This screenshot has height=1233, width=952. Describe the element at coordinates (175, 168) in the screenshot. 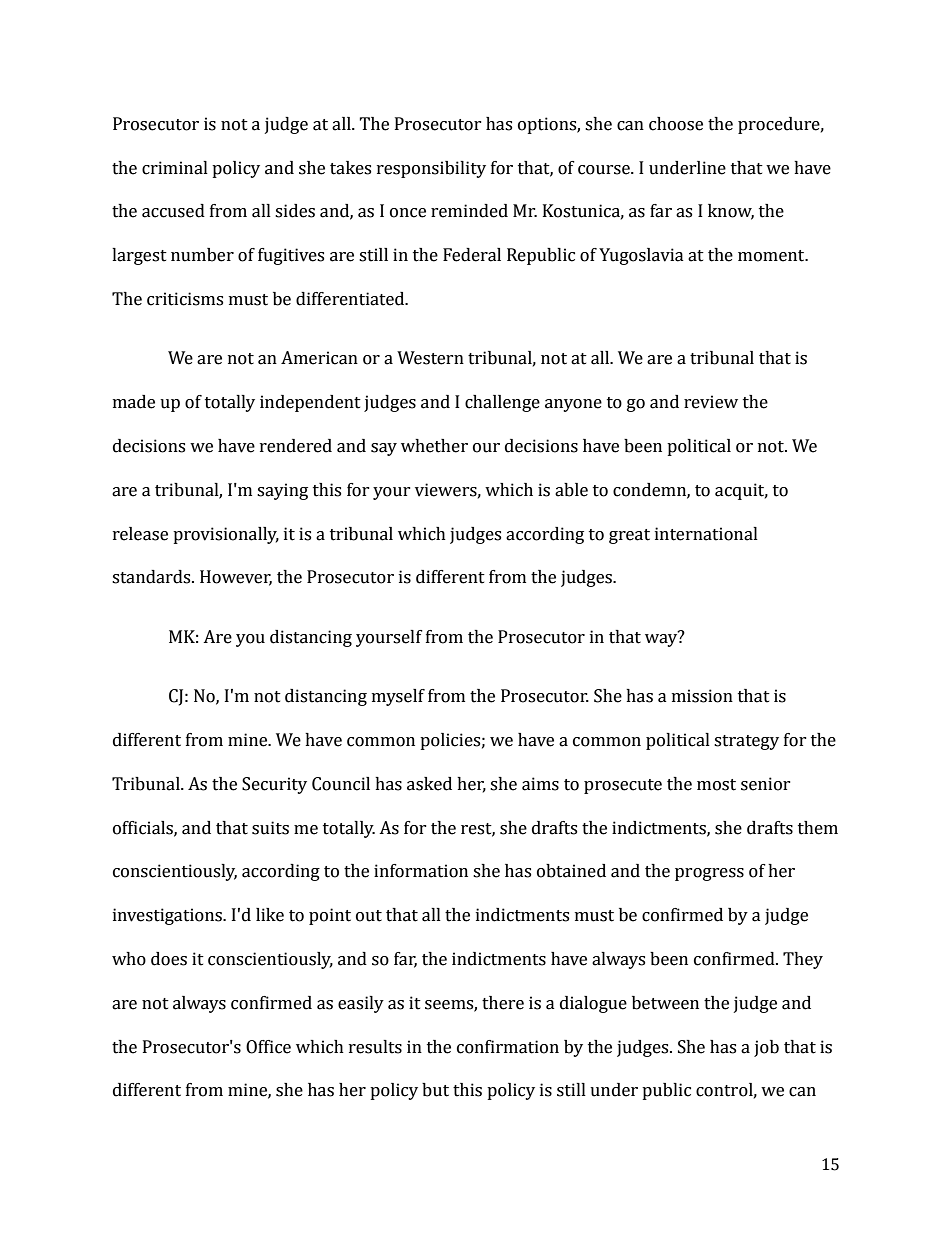

I see `criminal` at that location.
